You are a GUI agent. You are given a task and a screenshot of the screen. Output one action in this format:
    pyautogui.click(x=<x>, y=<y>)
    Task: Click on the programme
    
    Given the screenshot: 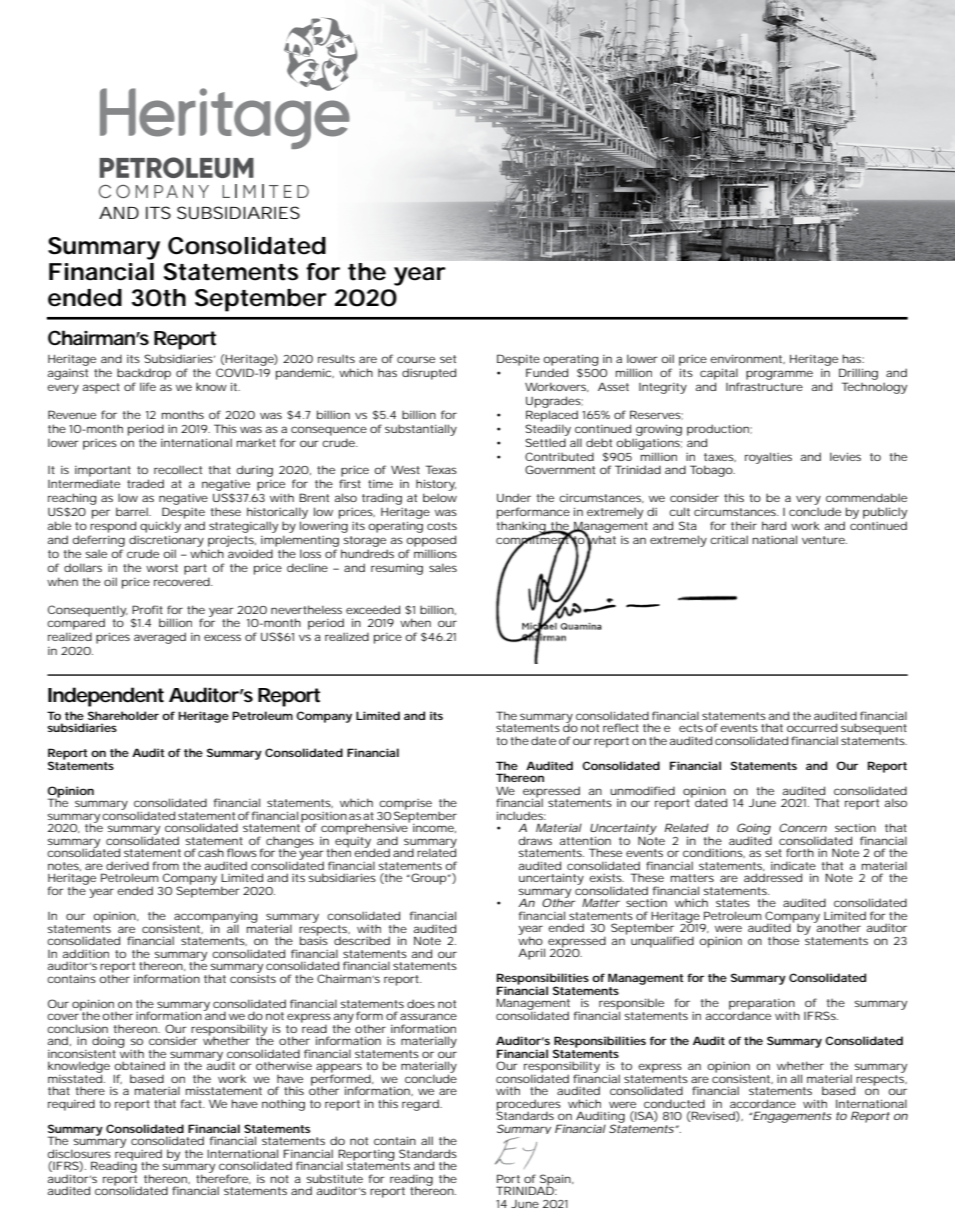 What is the action you would take?
    pyautogui.click(x=779, y=375)
